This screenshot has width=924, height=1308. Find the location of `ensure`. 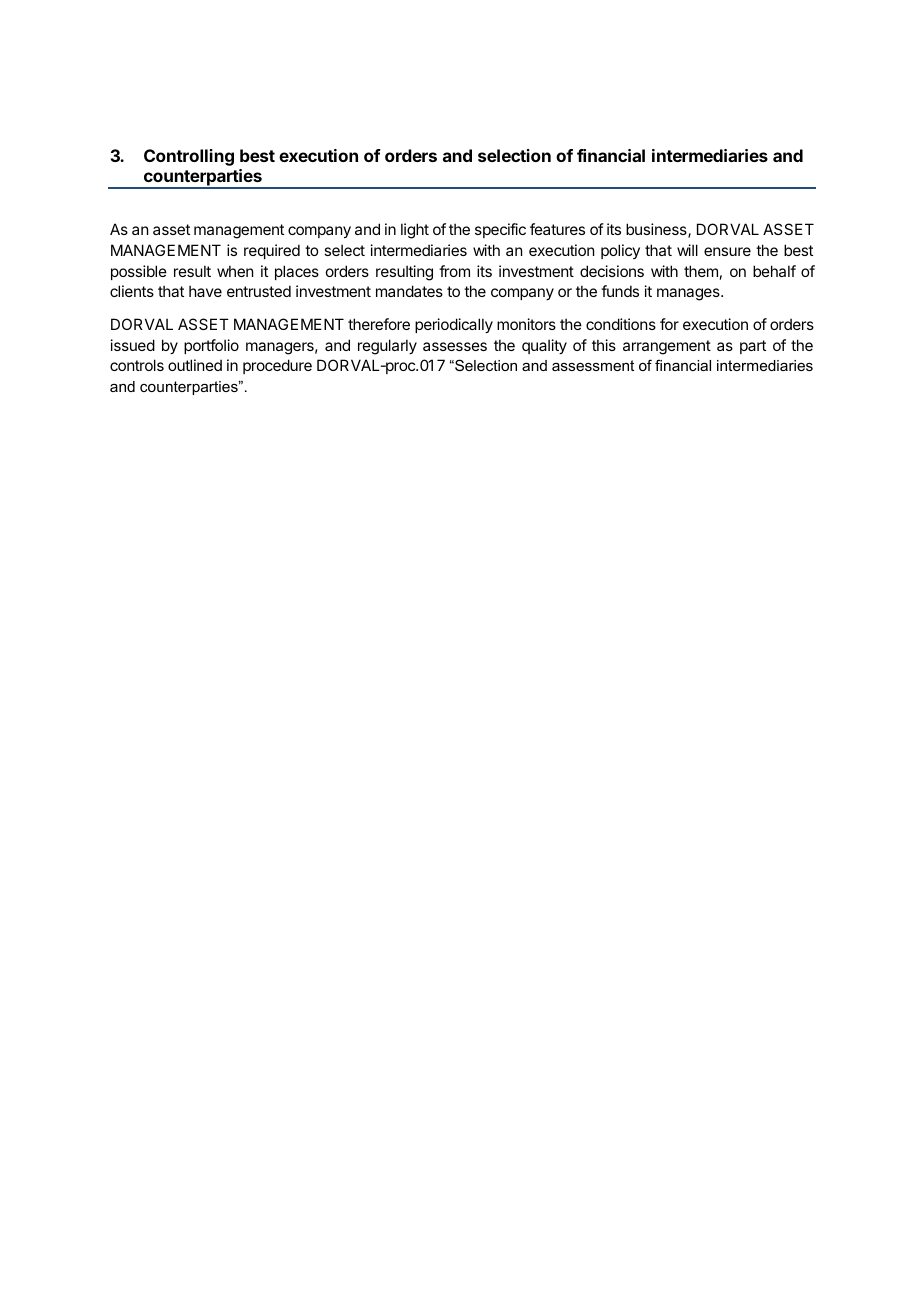

ensure is located at coordinates (727, 251).
